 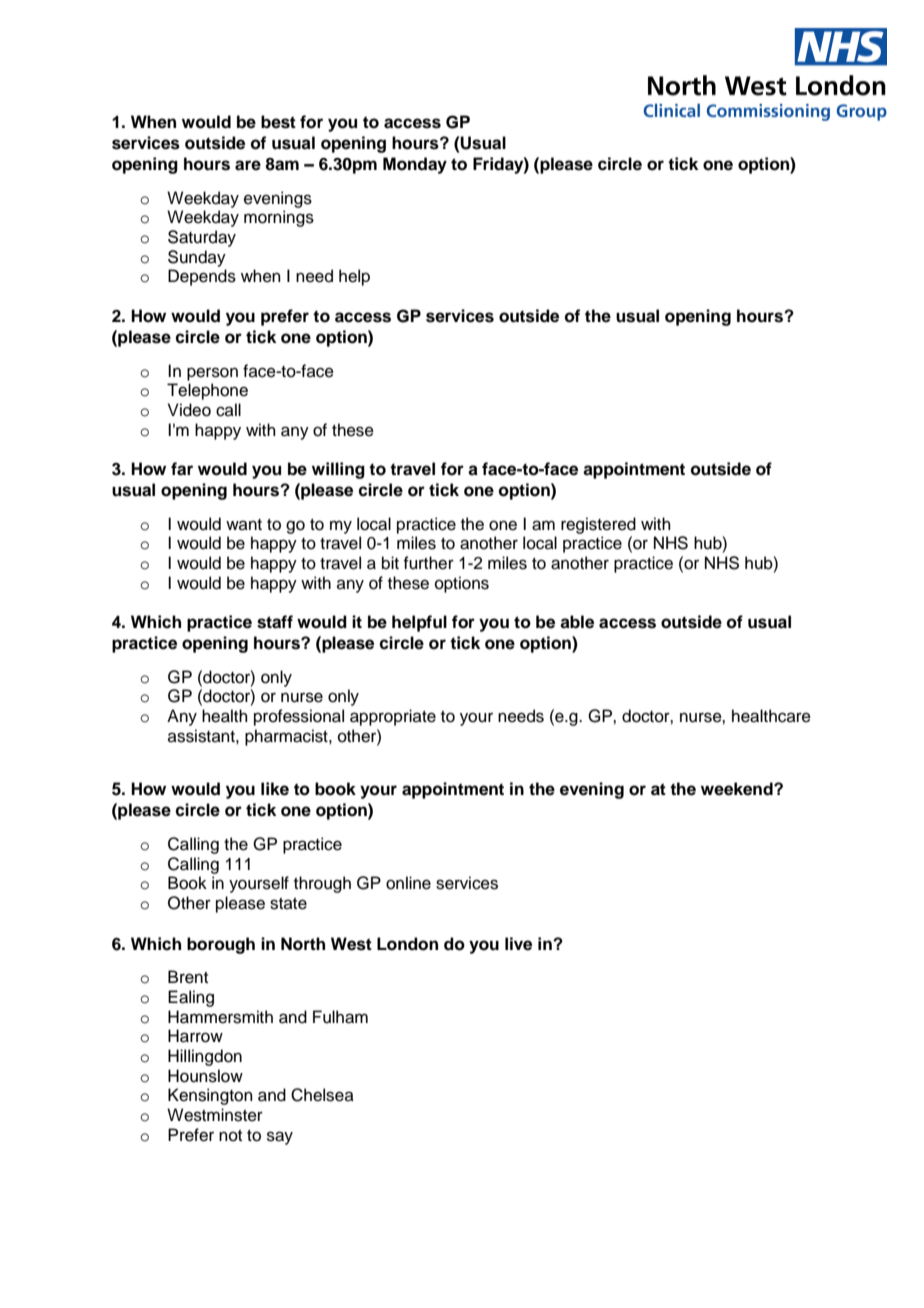 I want to click on live, so click(x=518, y=944).
